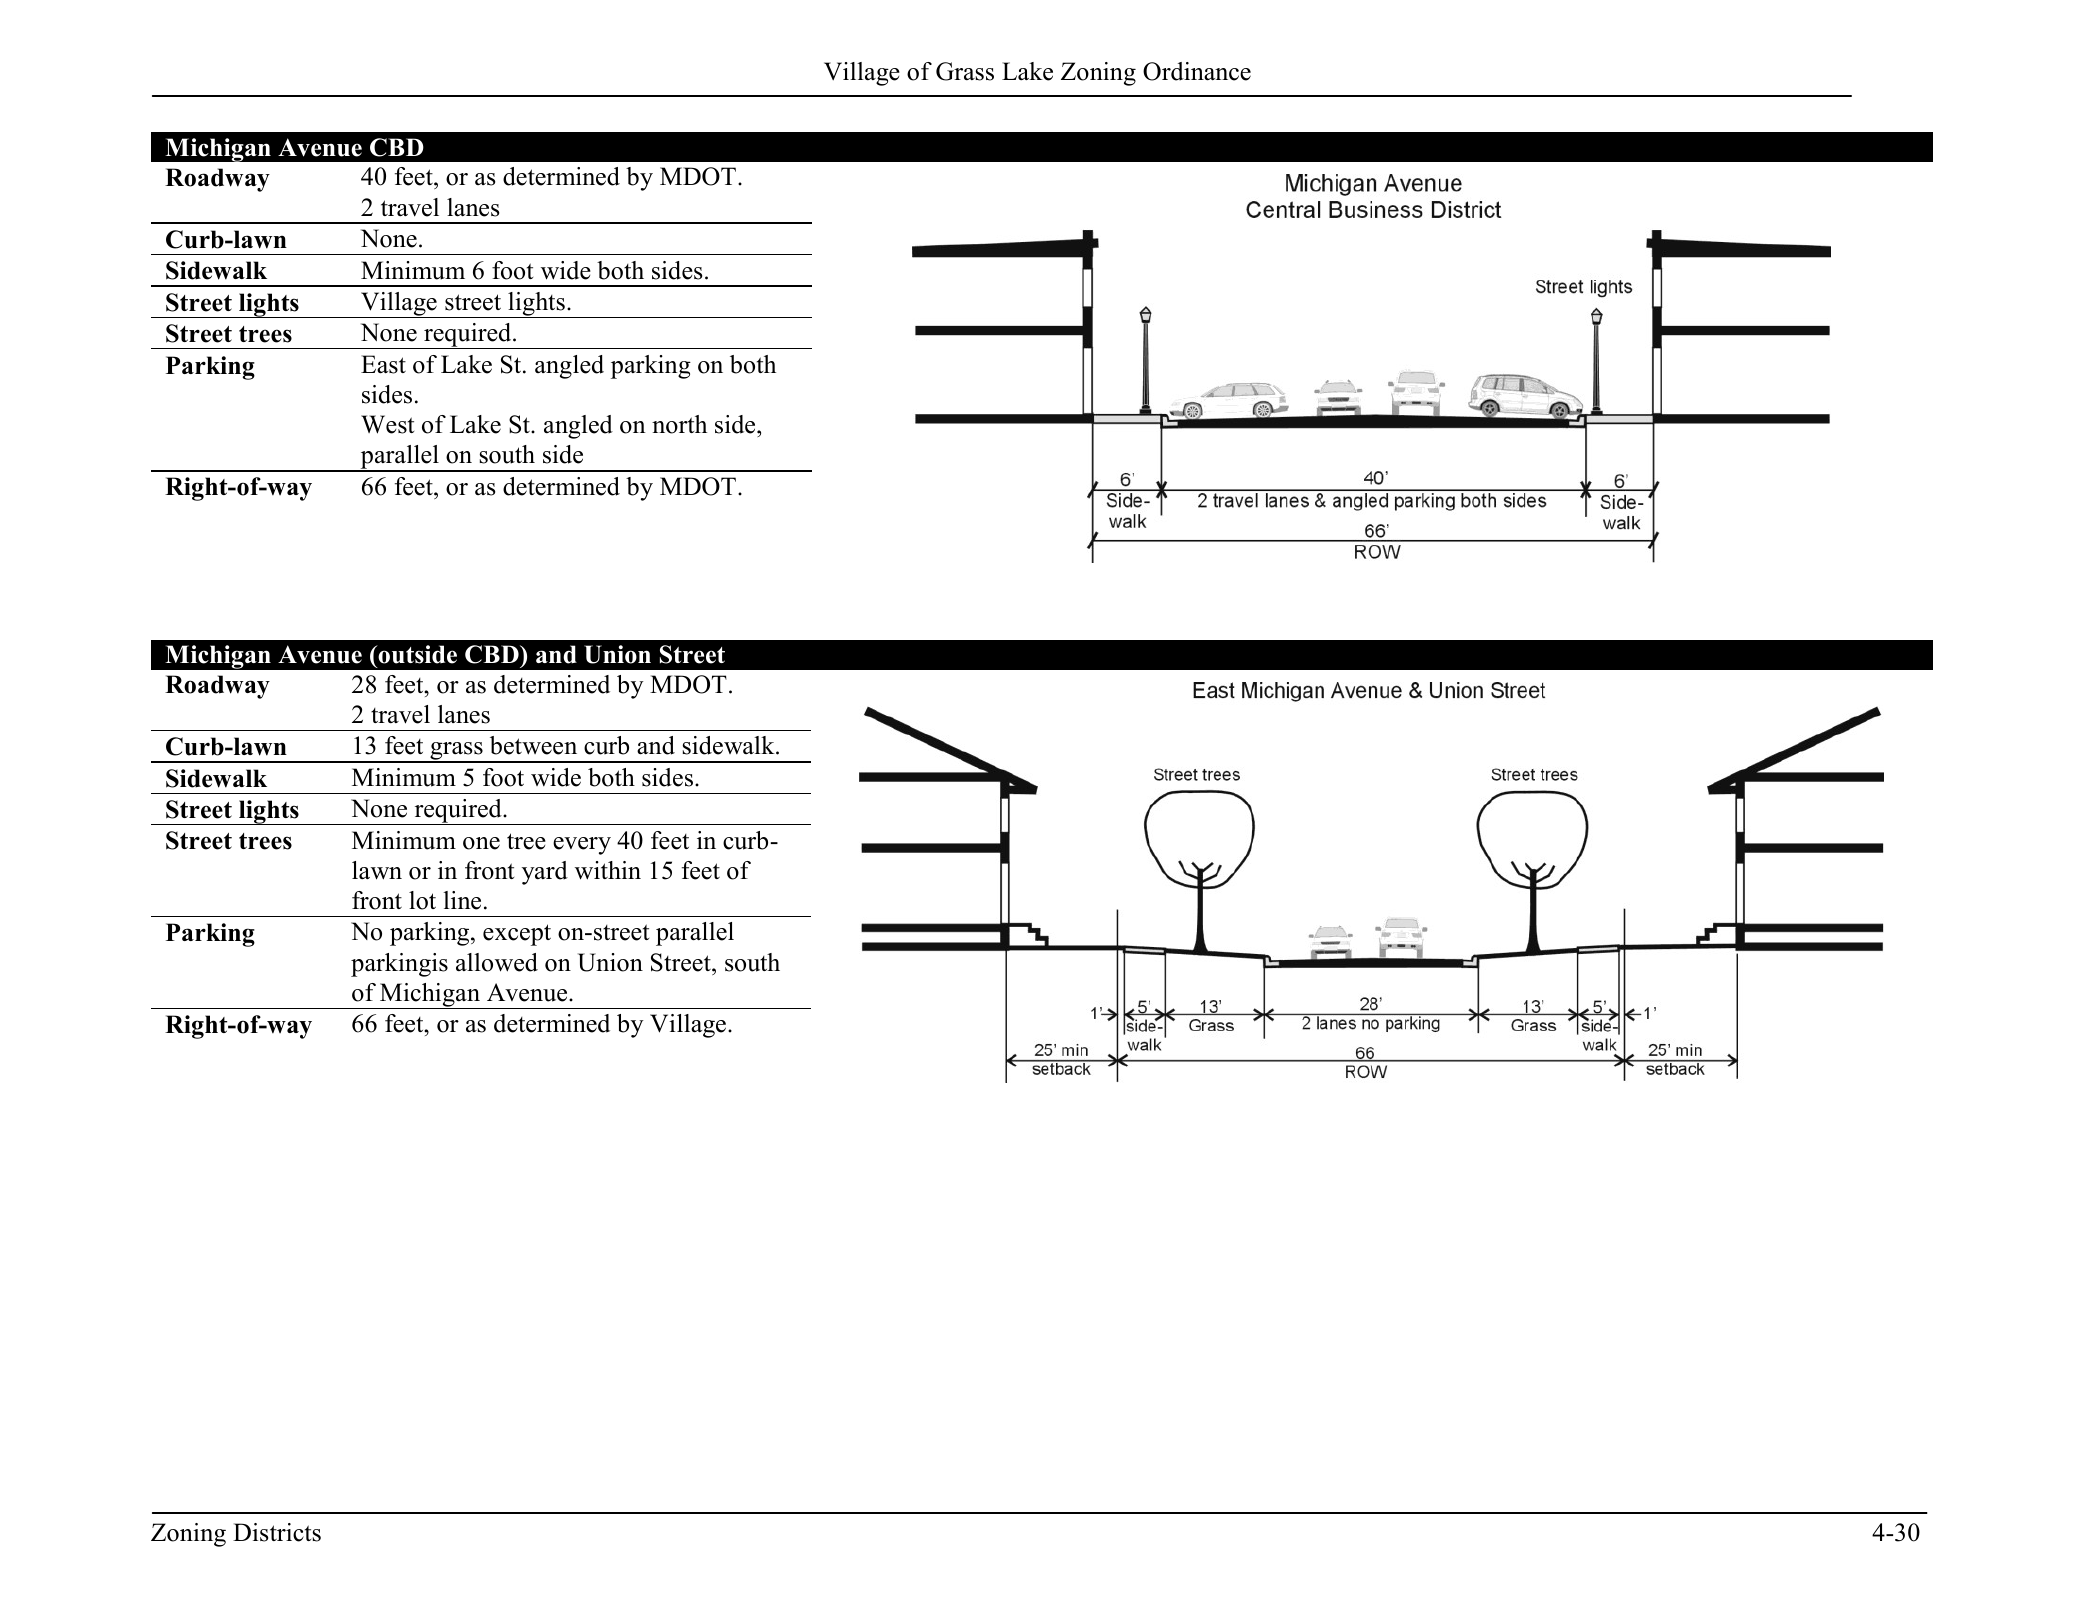  What do you see at coordinates (517, 935) in the screenshot?
I see `except` at bounding box center [517, 935].
